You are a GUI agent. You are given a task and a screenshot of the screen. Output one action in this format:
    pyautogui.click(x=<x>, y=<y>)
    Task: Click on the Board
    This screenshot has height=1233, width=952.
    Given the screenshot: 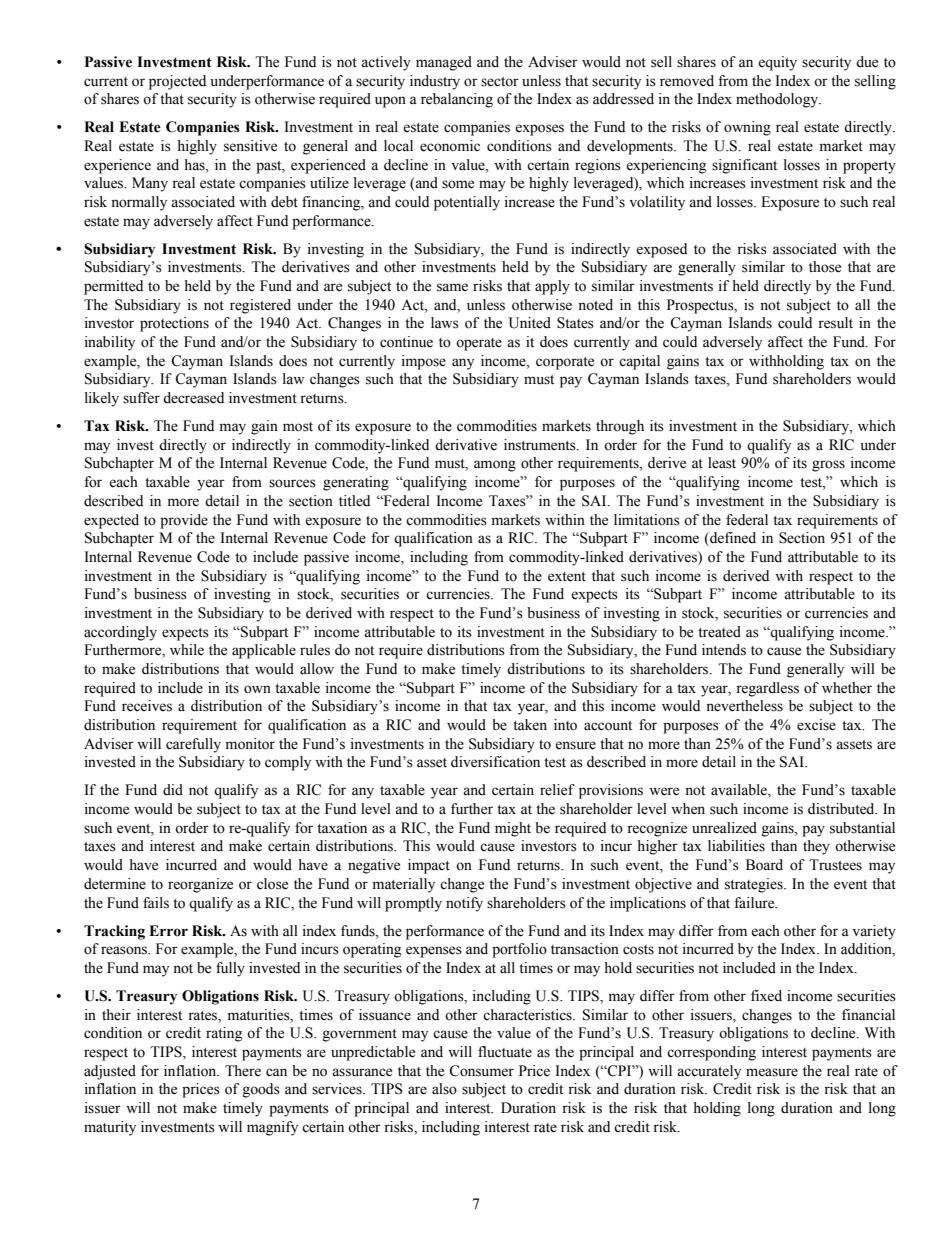 What is the action you would take?
    pyautogui.click(x=764, y=865)
